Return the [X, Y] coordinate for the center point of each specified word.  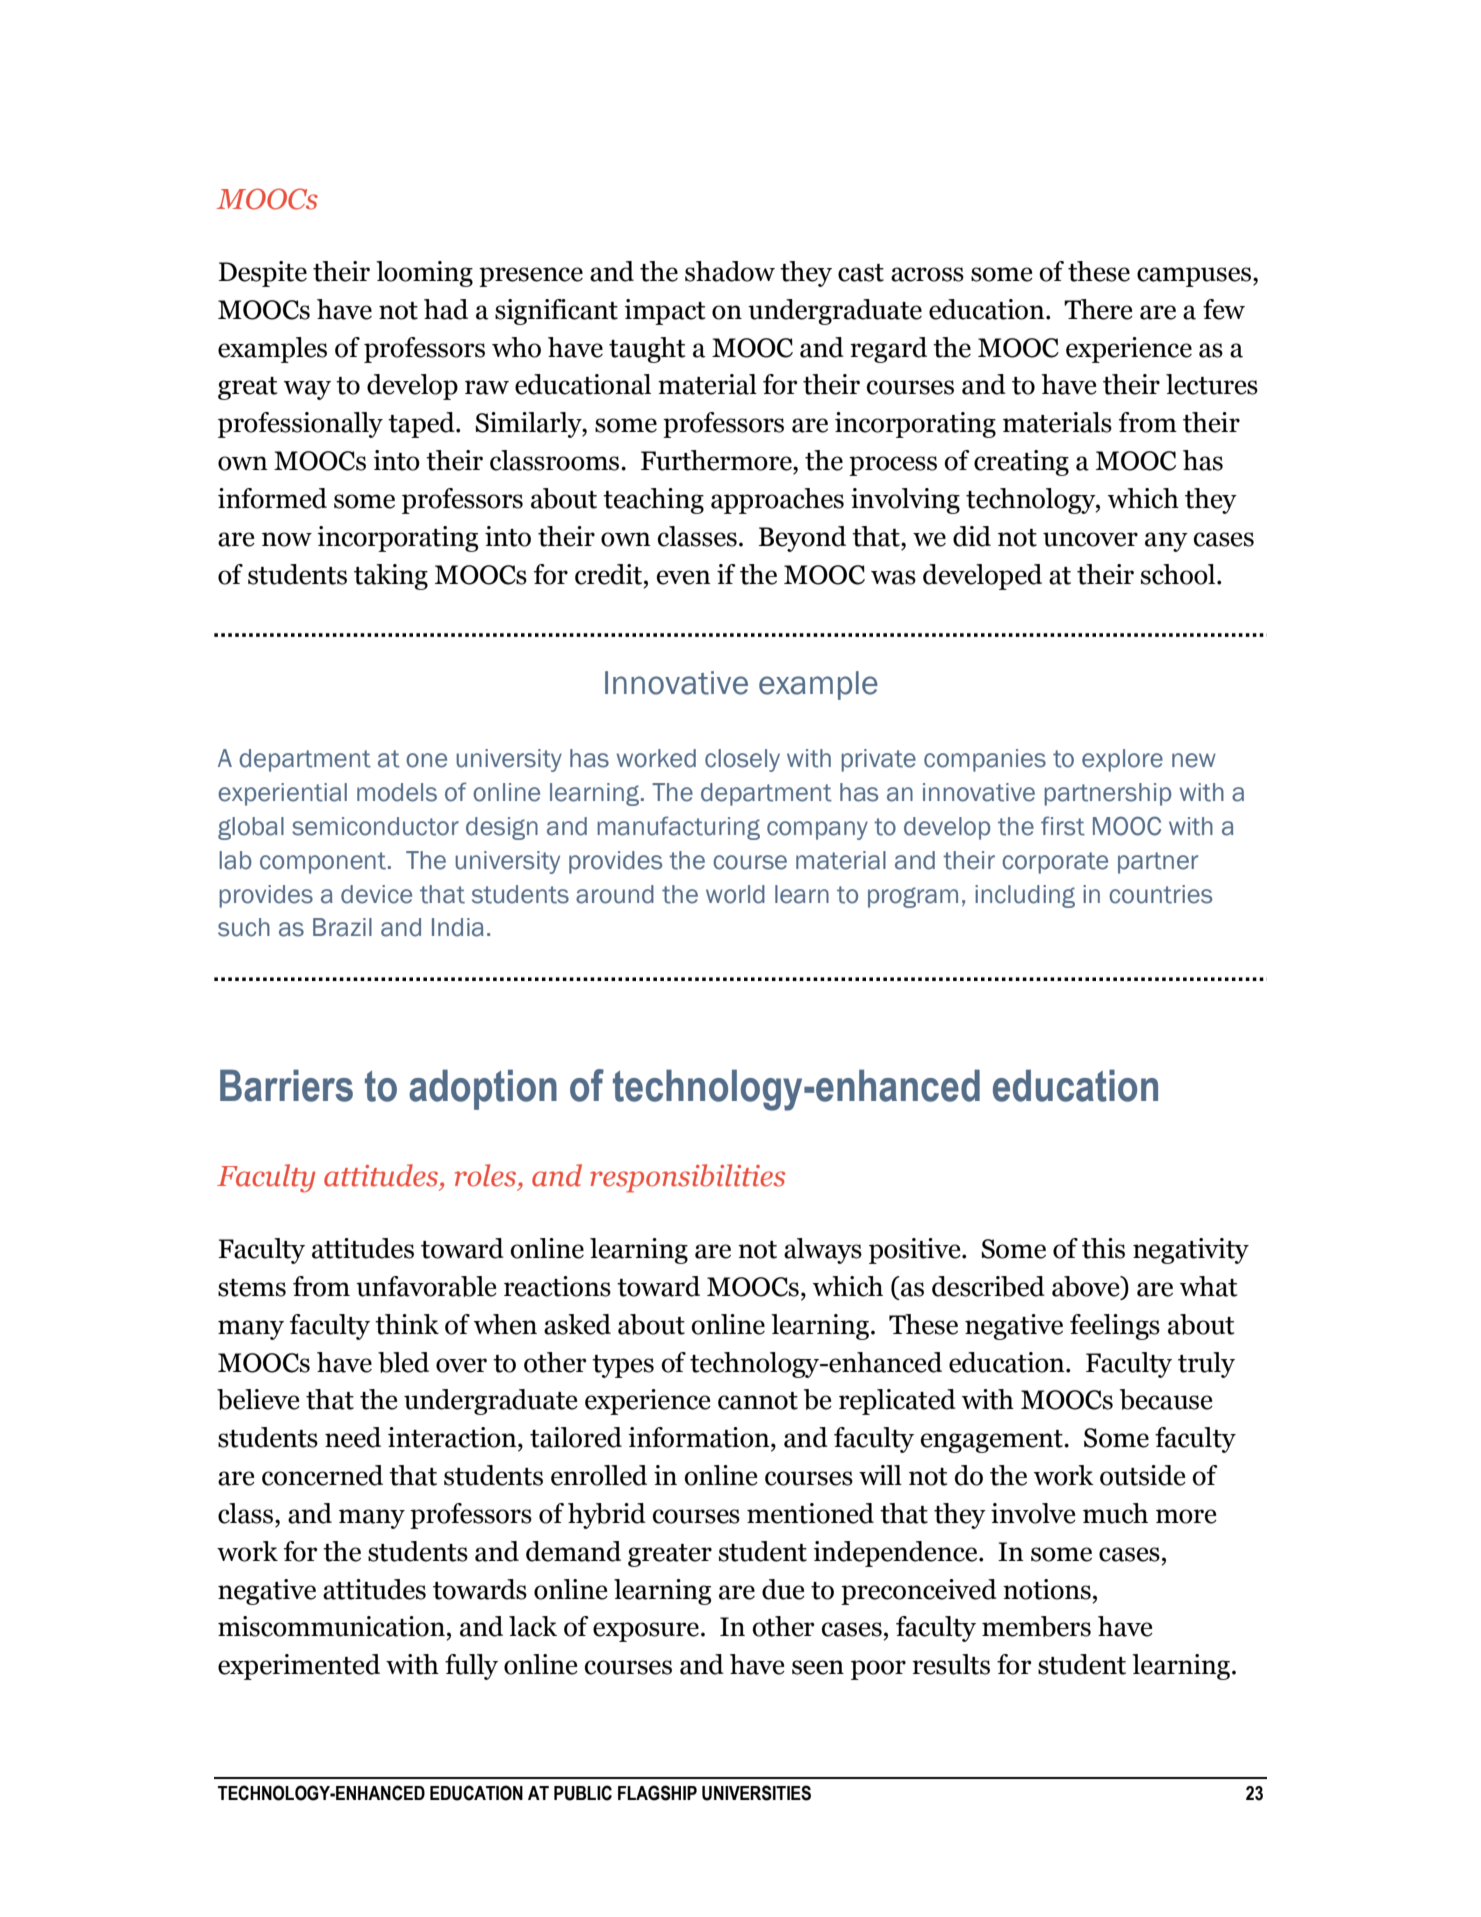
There [1098, 309]
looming [424, 274]
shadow [730, 271]
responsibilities [687, 1178]
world [735, 894]
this [1103, 1248]
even [684, 577]
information [700, 1437]
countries [1160, 894]
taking [391, 577]
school [1179, 574]
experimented [299, 1667]
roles [487, 1175]
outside [1143, 1475]
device [376, 894]
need [353, 1437]
